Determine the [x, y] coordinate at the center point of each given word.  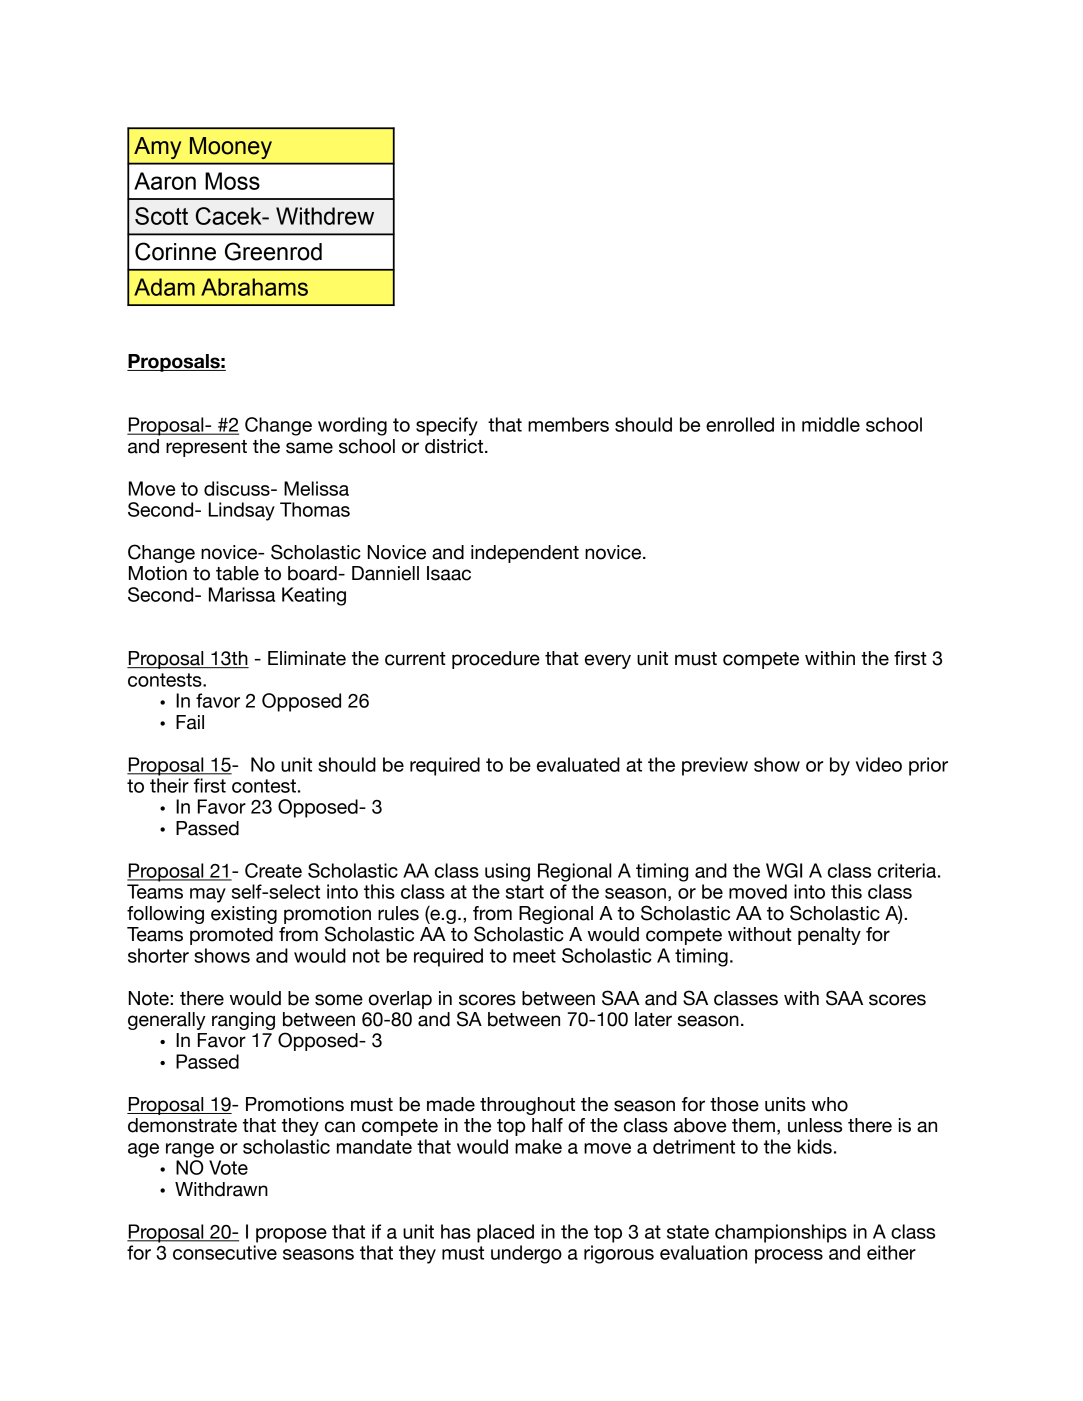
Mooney [231, 148]
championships [781, 1233]
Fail [190, 722]
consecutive [225, 1252]
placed [505, 1233]
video [879, 764]
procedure [496, 660]
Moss [232, 181]
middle [831, 424]
